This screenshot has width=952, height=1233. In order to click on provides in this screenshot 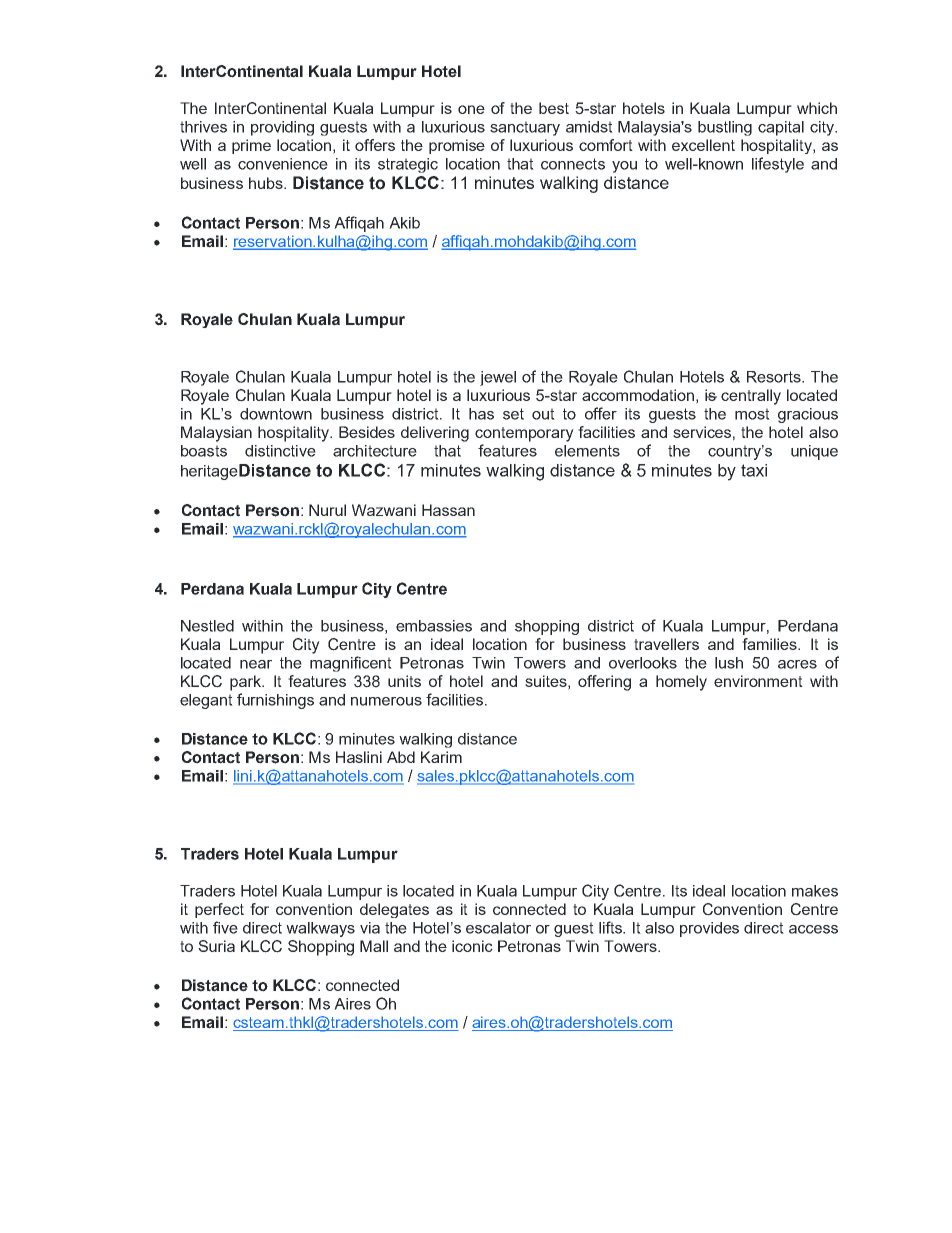, I will do `click(709, 929)`.
